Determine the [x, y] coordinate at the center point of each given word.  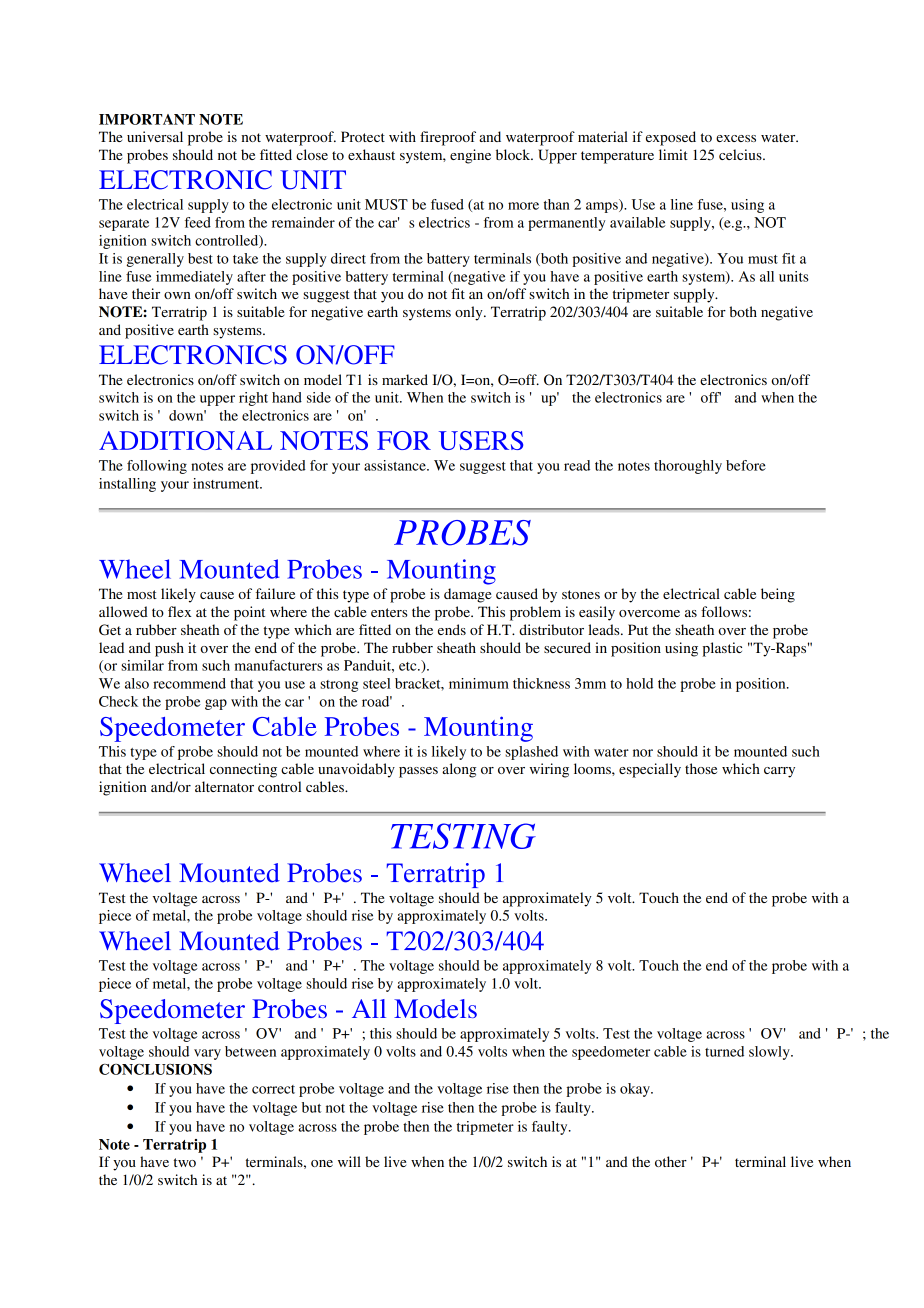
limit [673, 154]
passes [418, 772]
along [459, 770]
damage [467, 595]
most [142, 594]
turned [724, 1051]
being [778, 595]
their [146, 293]
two [185, 1162]
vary [207, 1054]
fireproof [448, 138]
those [701, 768]
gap [216, 704]
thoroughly [688, 467]
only [470, 313]
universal [155, 136]
